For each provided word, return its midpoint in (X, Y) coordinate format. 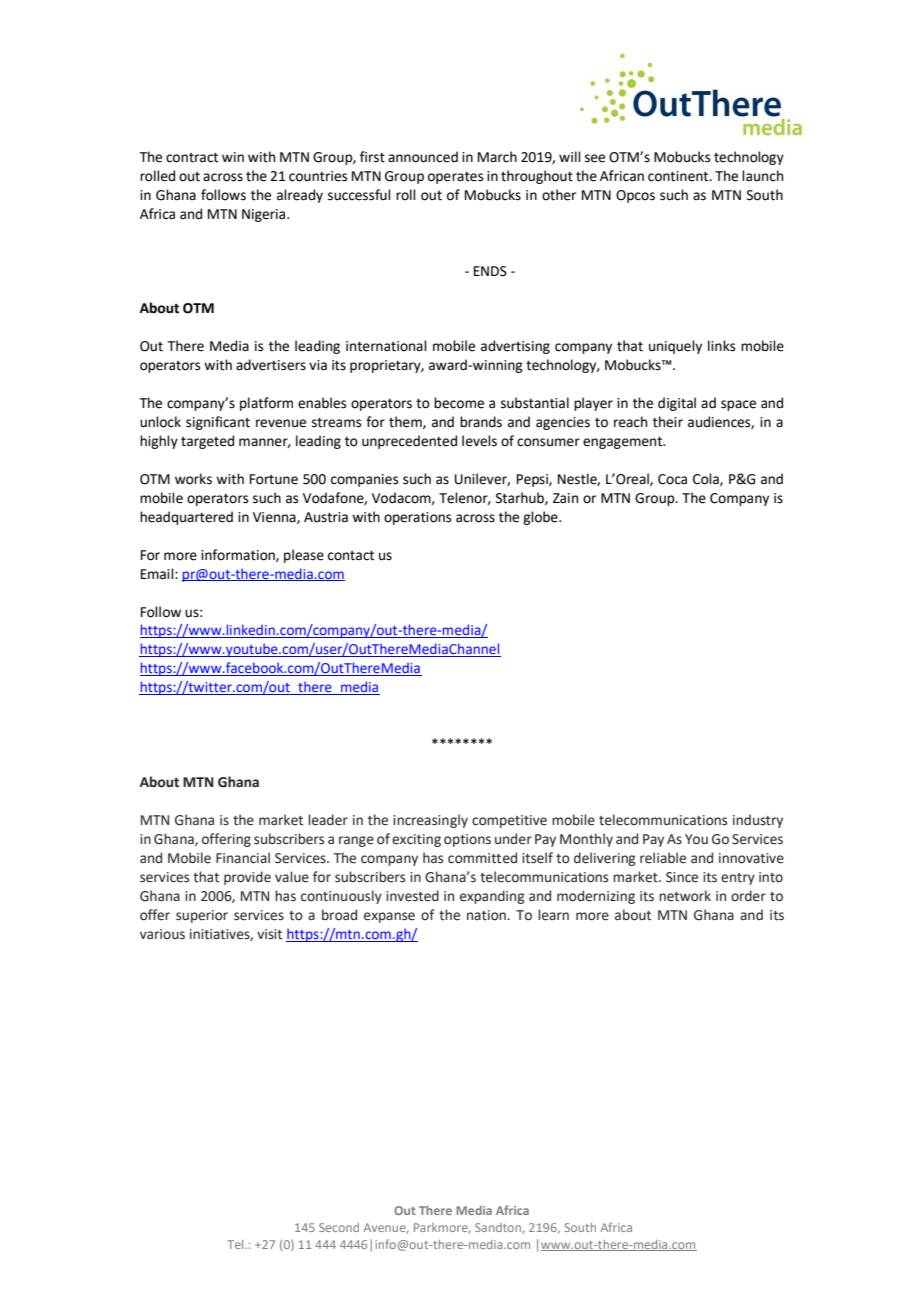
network (685, 896)
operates (455, 178)
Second (339, 1227)
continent (679, 176)
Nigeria (265, 215)
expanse (389, 917)
